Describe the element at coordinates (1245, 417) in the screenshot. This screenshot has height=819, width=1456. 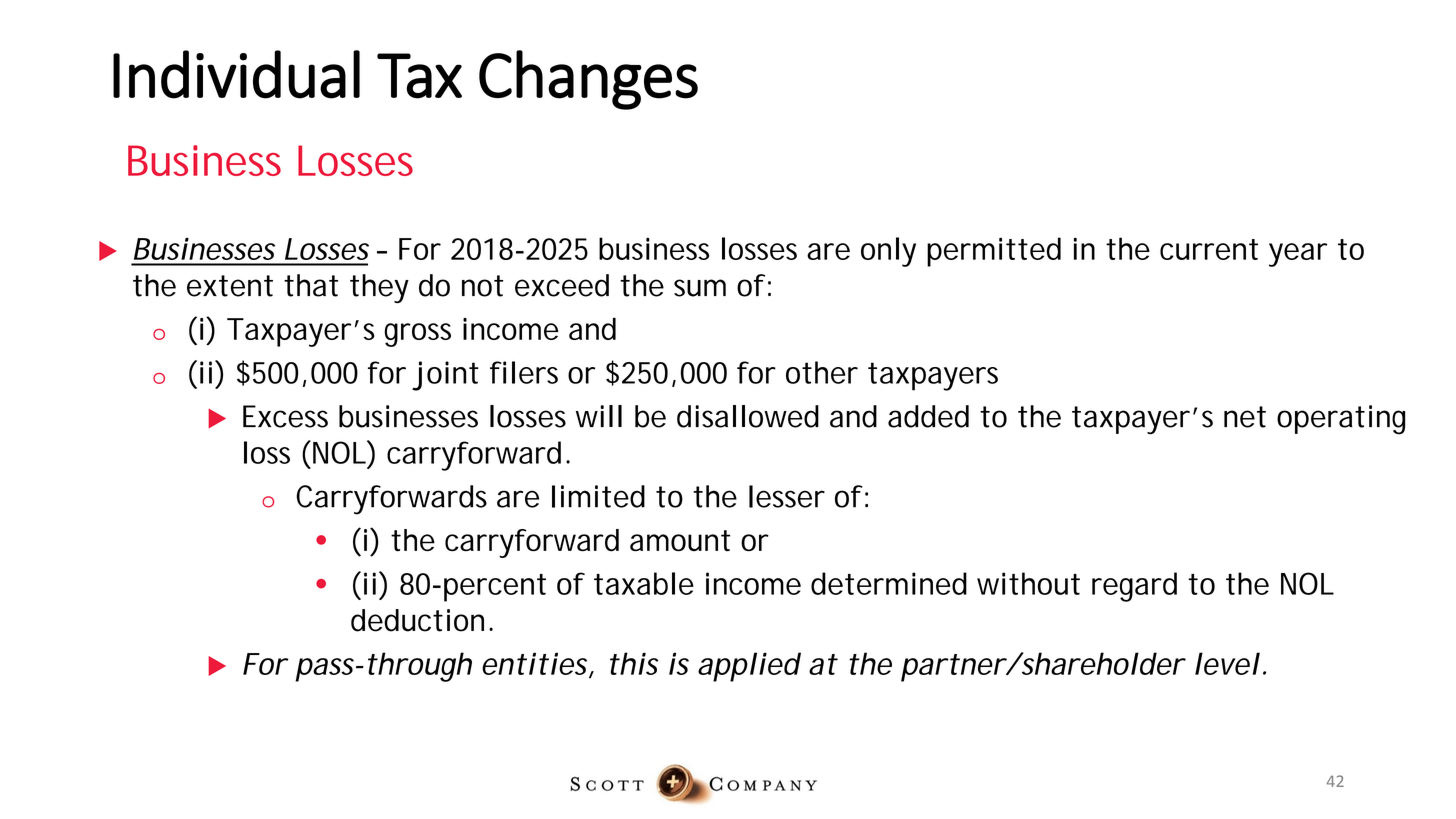
I see `net` at that location.
